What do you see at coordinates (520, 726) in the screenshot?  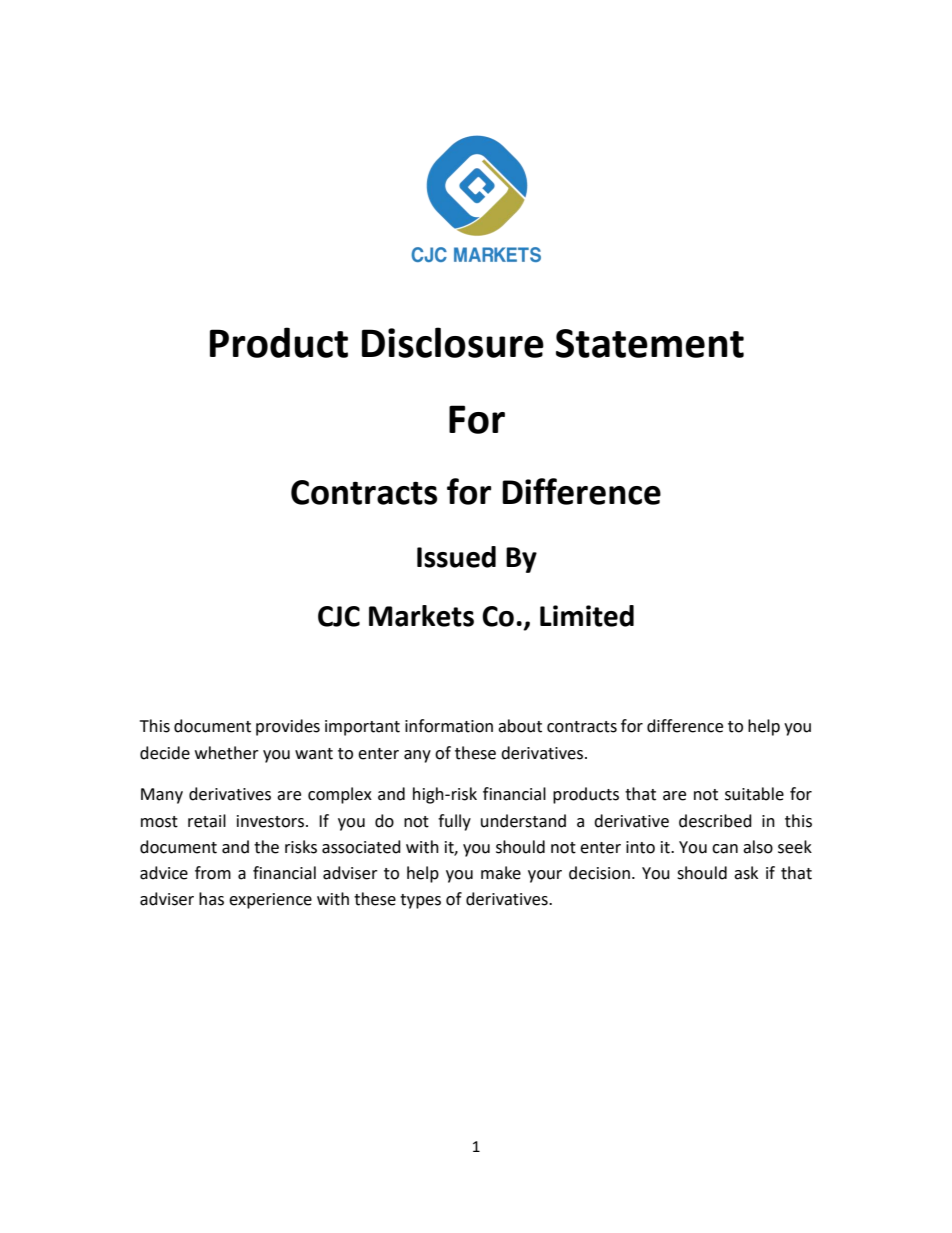 I see `about` at bounding box center [520, 726].
